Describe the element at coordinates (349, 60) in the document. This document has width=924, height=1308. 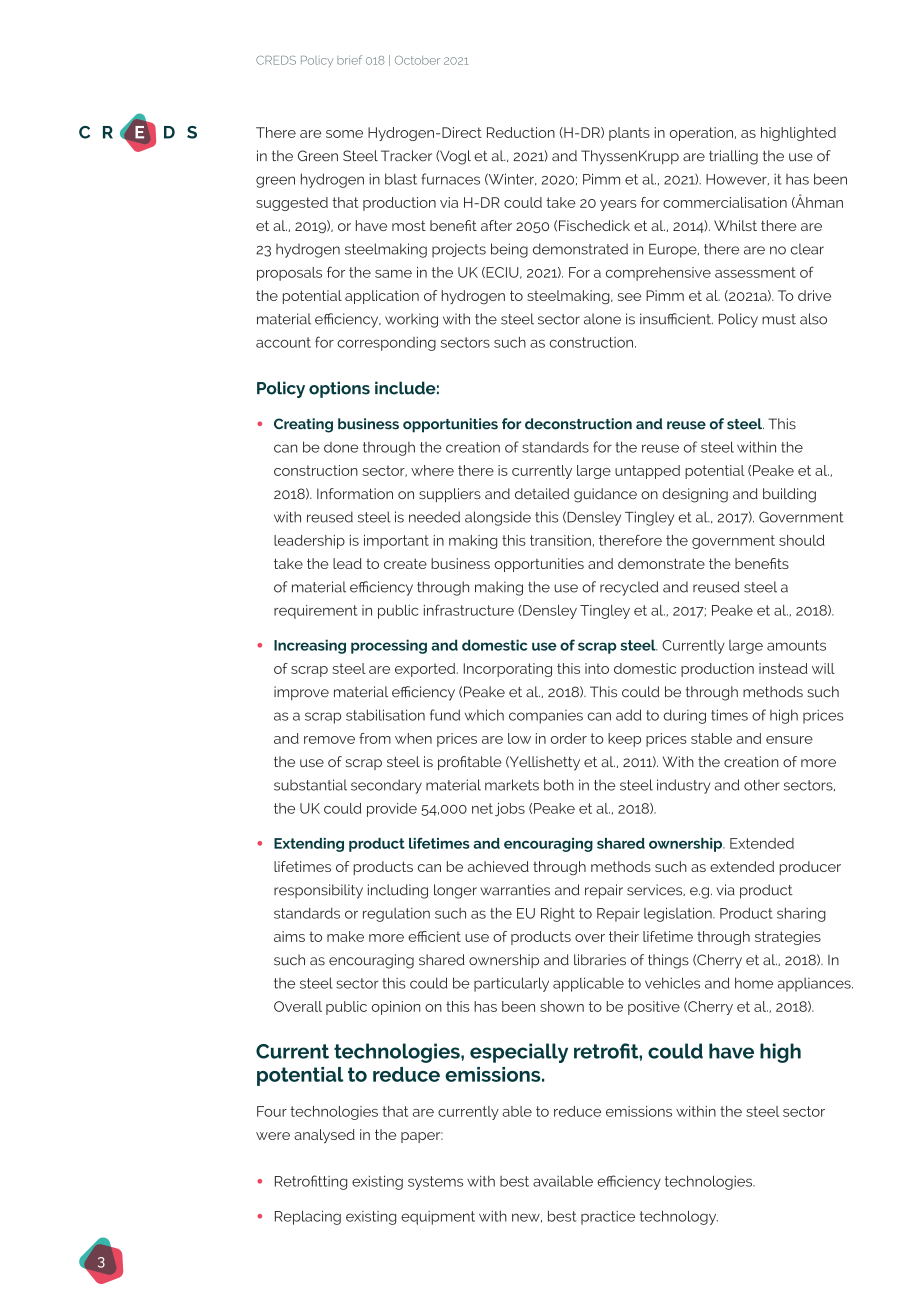
I see `brief` at that location.
